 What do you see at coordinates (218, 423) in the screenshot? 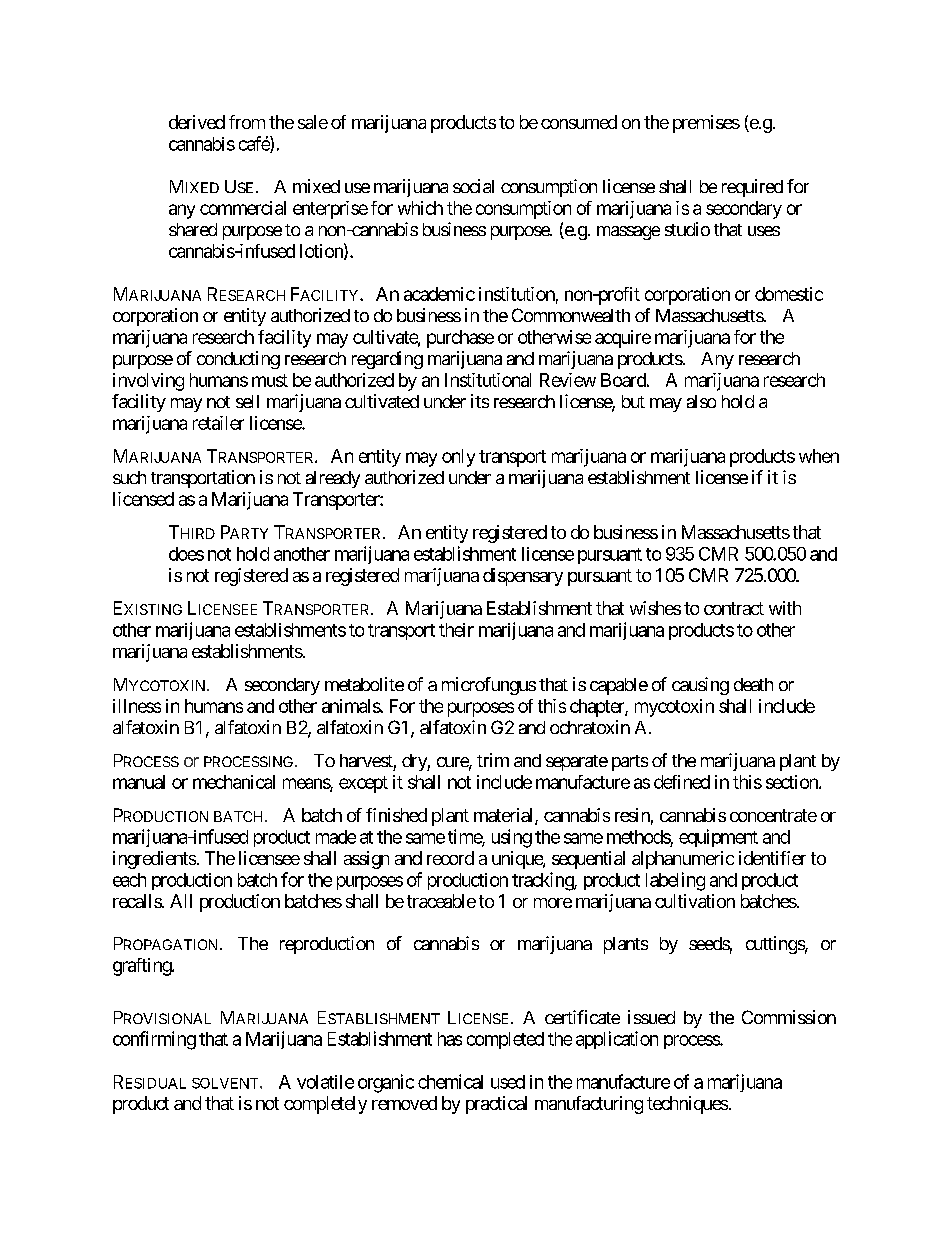
I see `retailer` at bounding box center [218, 423].
